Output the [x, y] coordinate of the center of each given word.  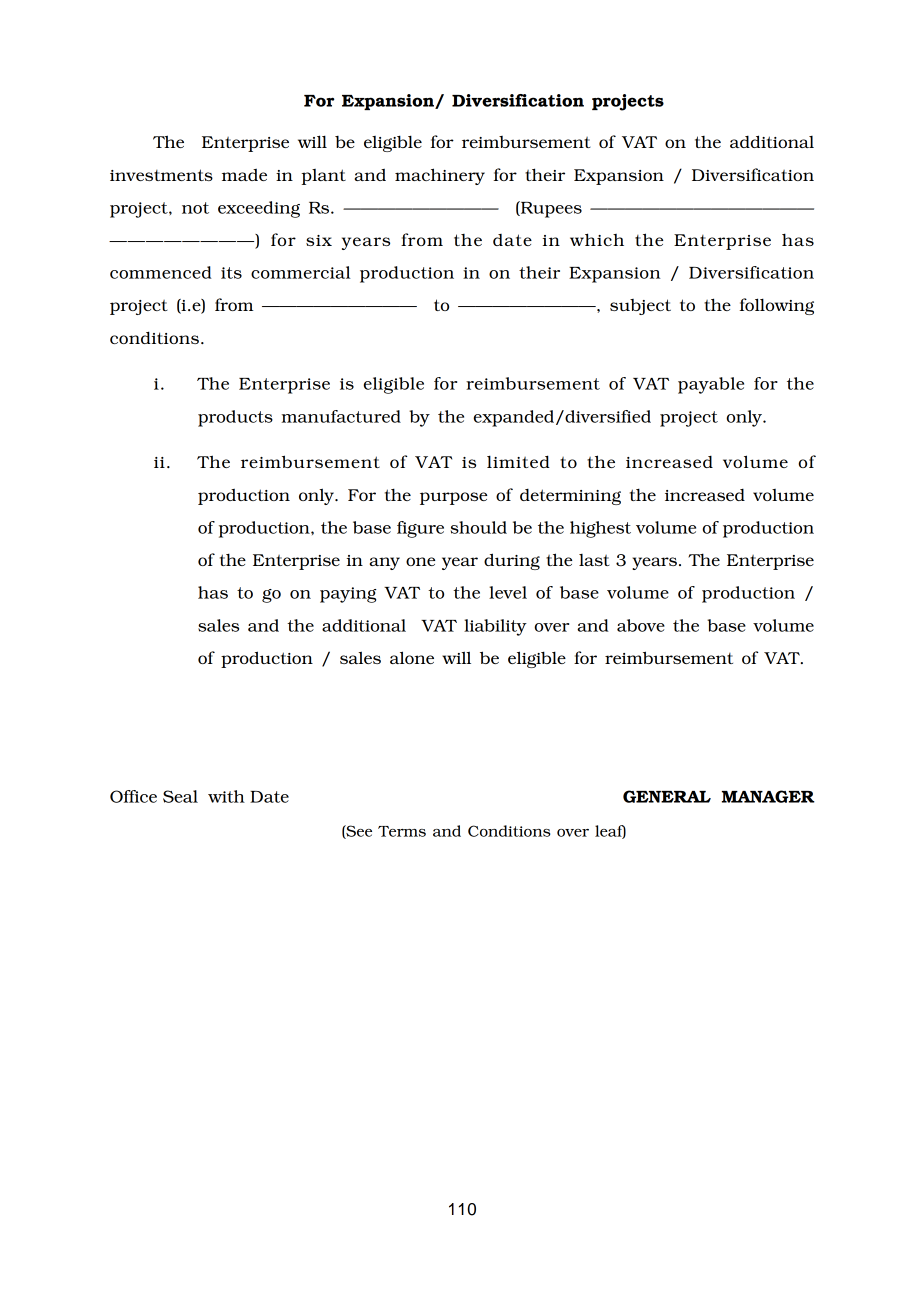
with [226, 796]
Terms [402, 831]
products [235, 418]
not [195, 208]
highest [600, 529]
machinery [440, 176]
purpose [453, 498]
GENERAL [667, 796]
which [597, 239]
